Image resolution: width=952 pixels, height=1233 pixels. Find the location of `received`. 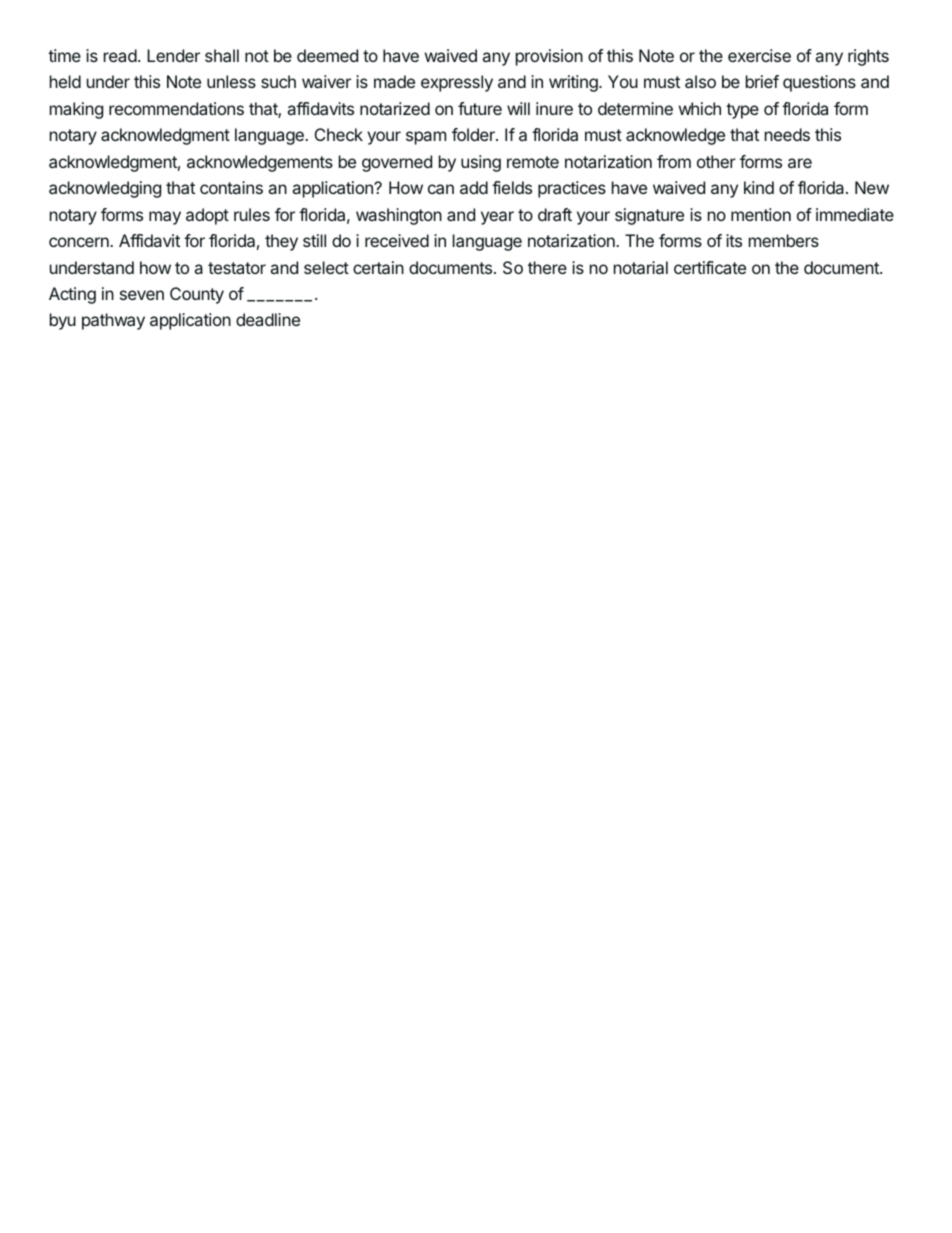

received is located at coordinates (397, 240).
